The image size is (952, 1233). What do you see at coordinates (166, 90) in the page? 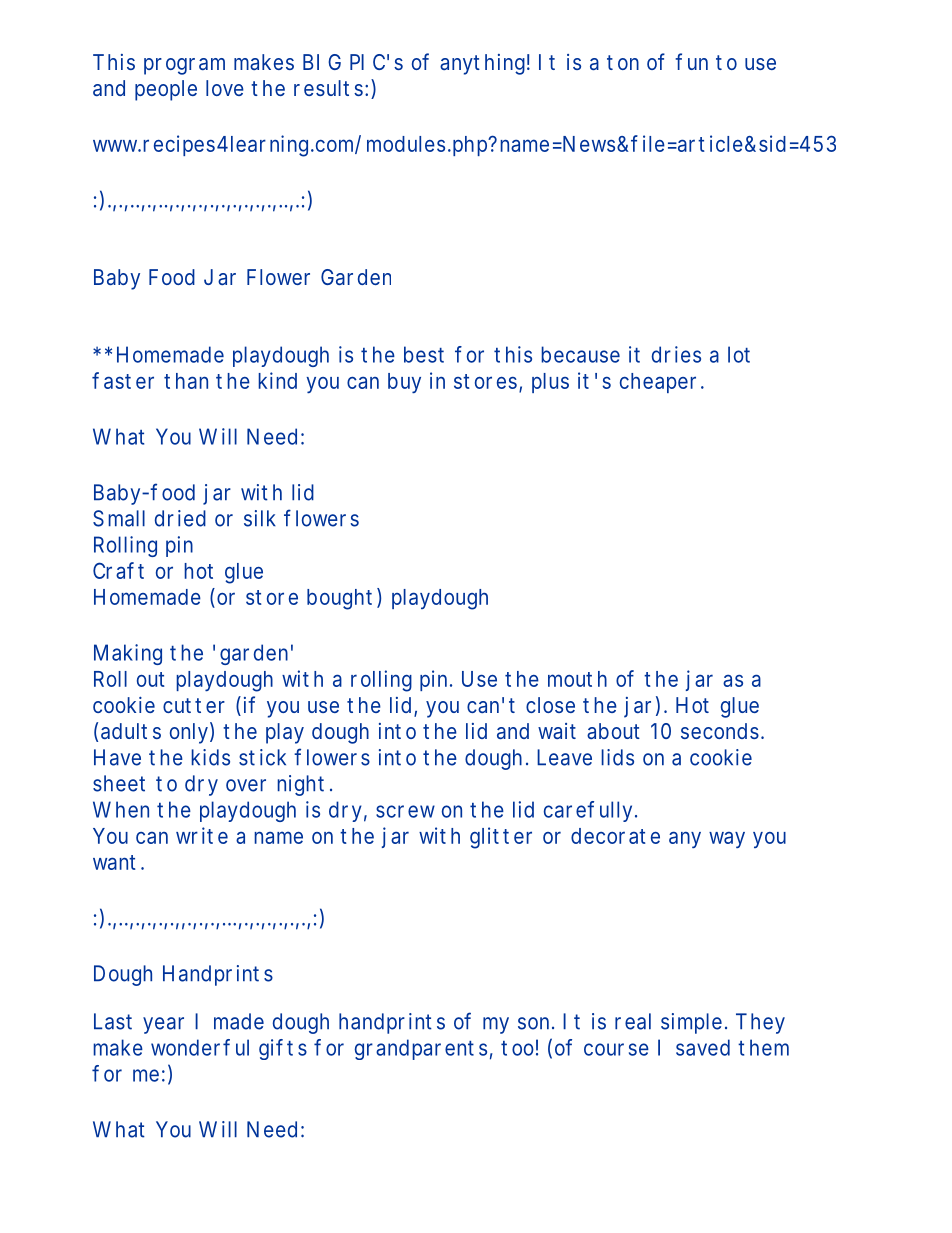
I see `people` at bounding box center [166, 90].
